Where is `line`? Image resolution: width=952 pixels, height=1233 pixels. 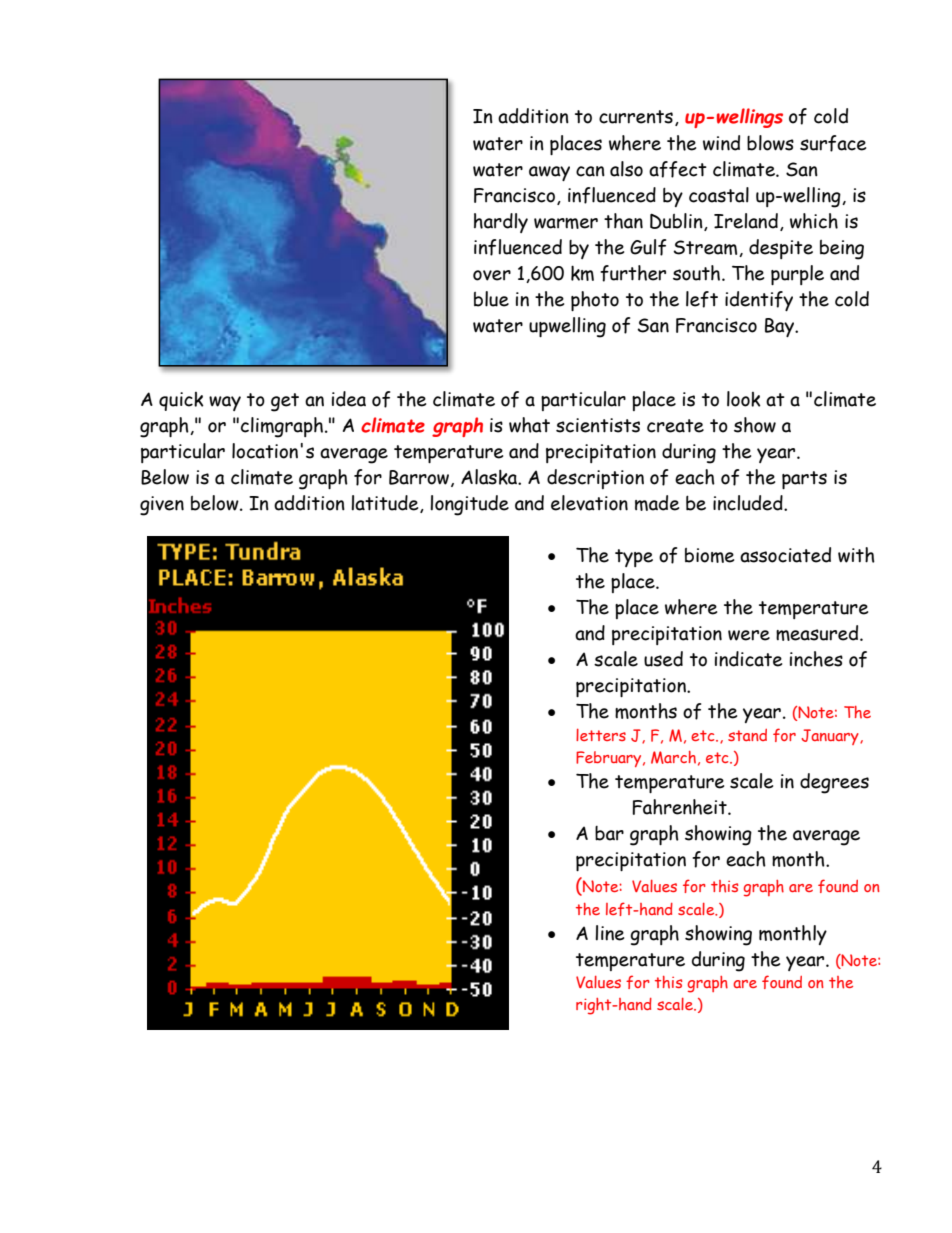 line is located at coordinates (609, 933).
